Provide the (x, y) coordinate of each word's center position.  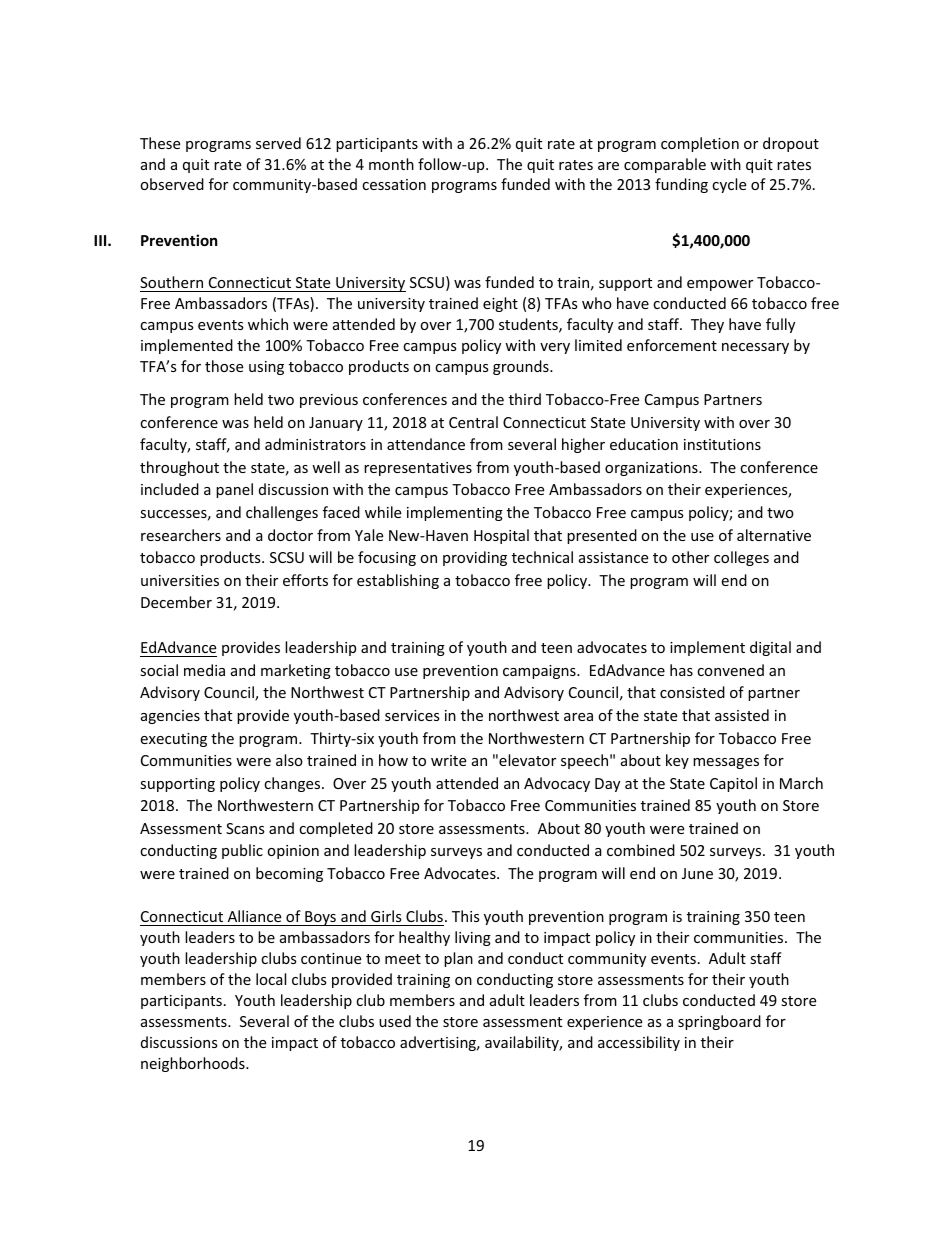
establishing (398, 581)
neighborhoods (194, 1064)
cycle (729, 185)
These (160, 143)
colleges (741, 558)
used (395, 1021)
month (391, 164)
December (176, 602)
